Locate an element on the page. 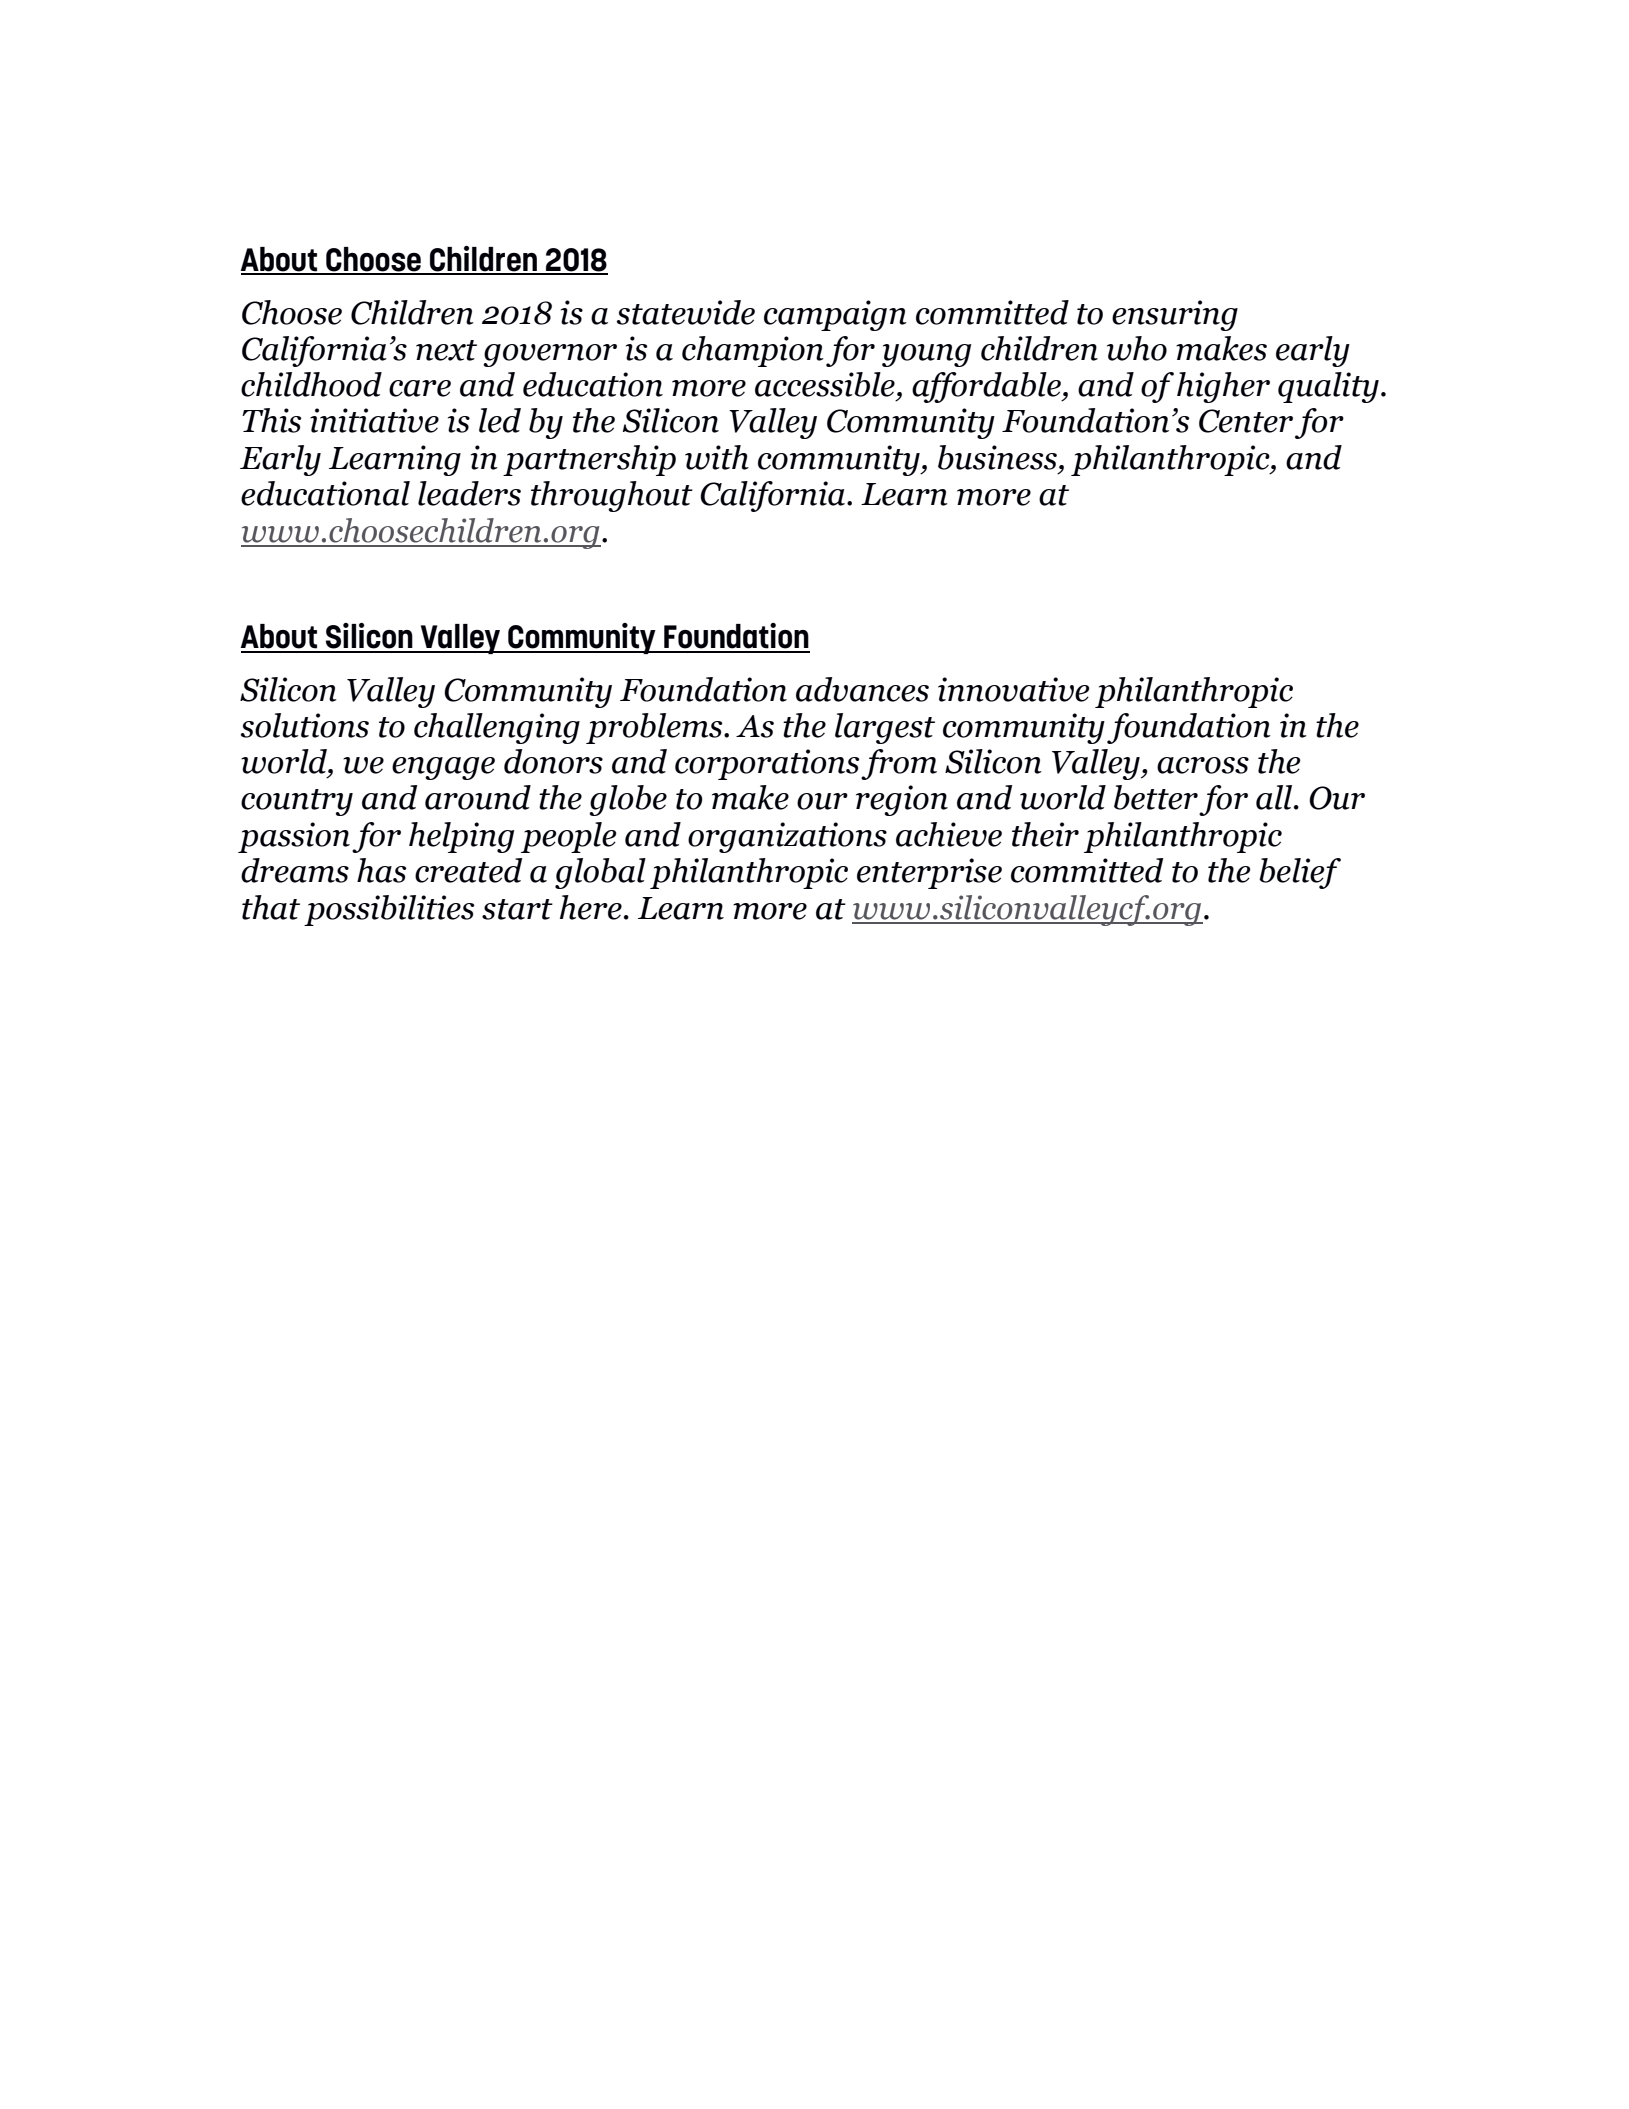 The height and width of the page is (2109, 1629). possibilities is located at coordinates (389, 910).
